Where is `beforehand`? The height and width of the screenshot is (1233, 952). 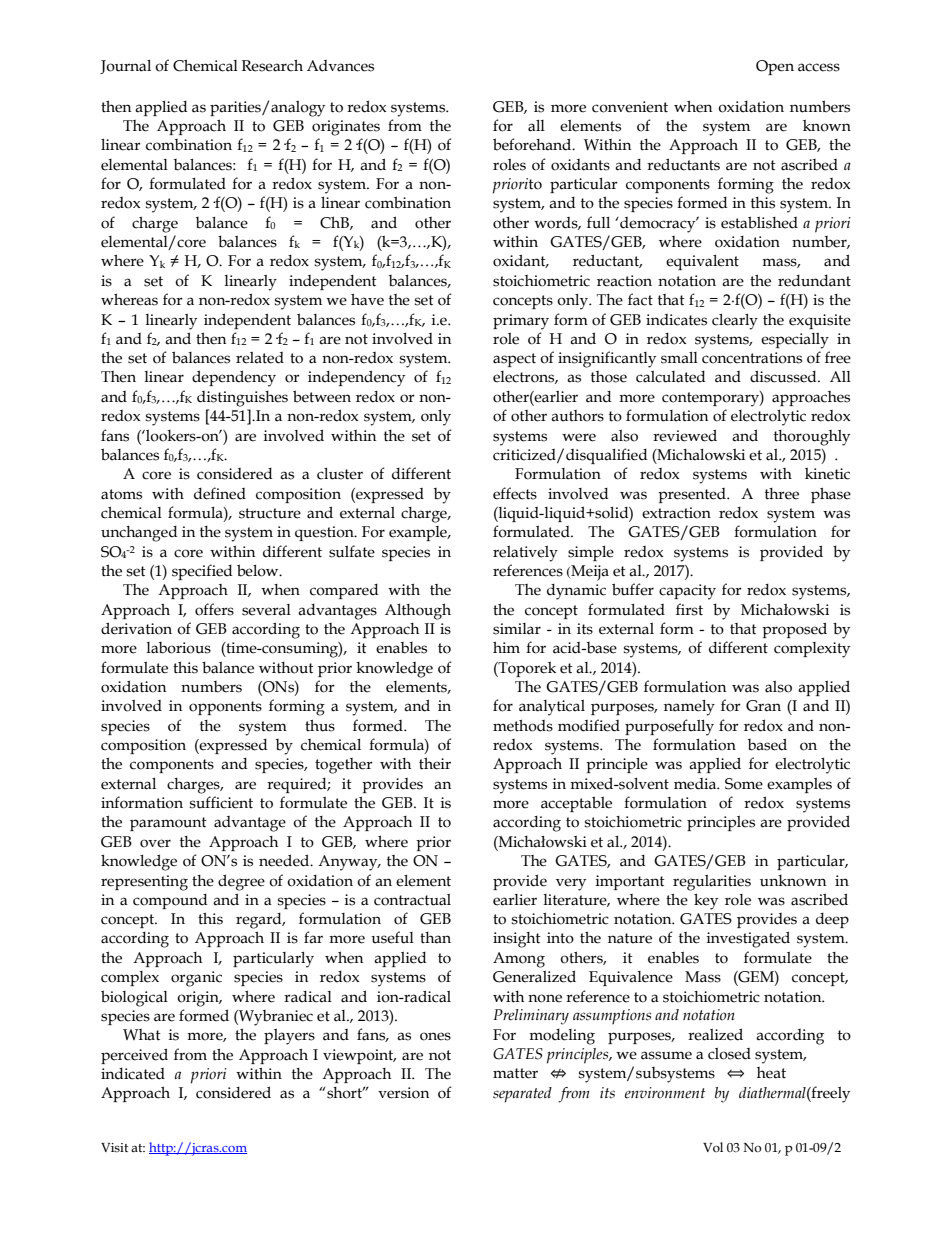 beforehand is located at coordinates (533, 144).
